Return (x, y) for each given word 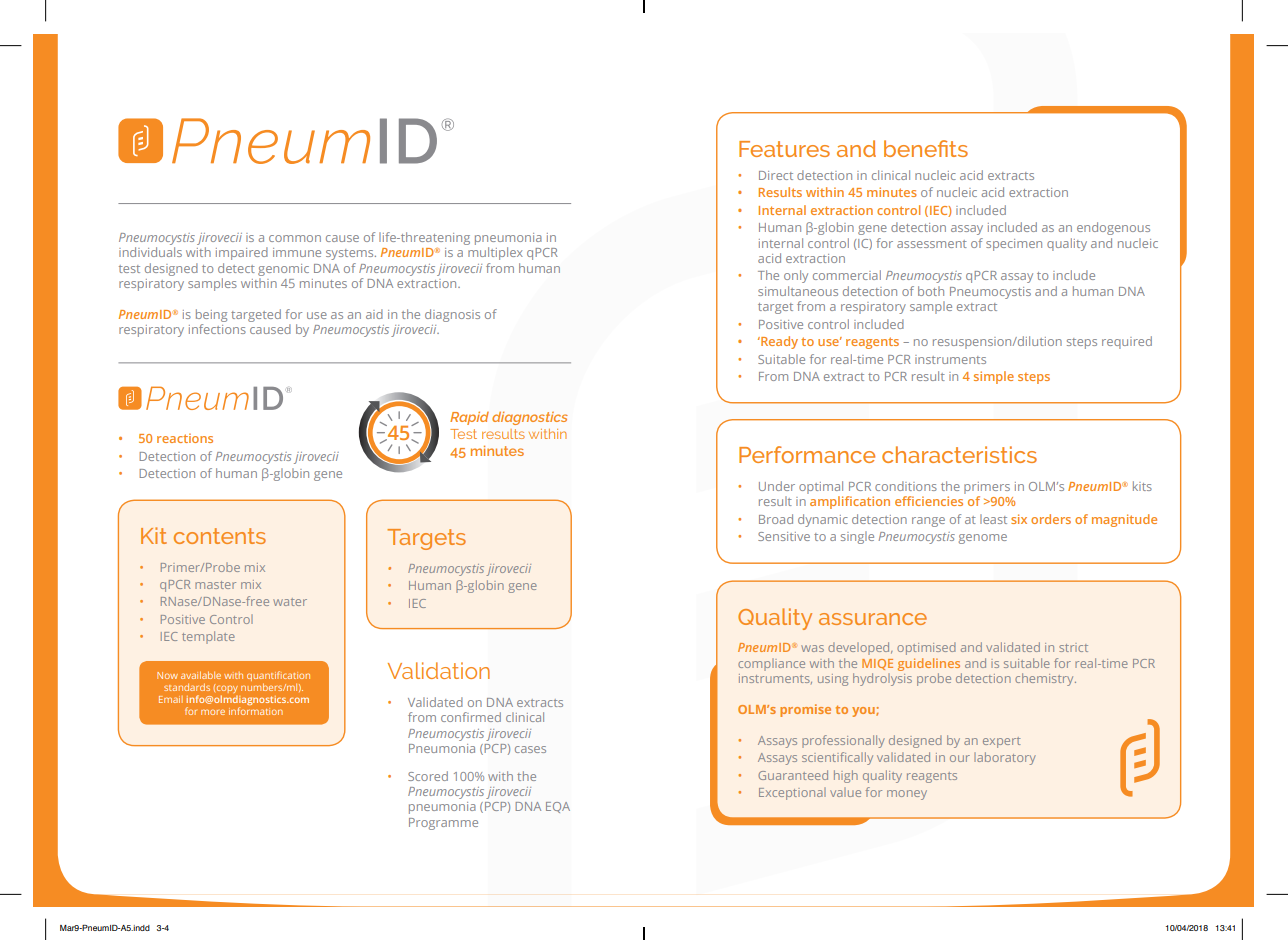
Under (777, 486)
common (295, 238)
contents (220, 536)
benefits (926, 148)
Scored (428, 776)
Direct (776, 175)
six (1019, 519)
